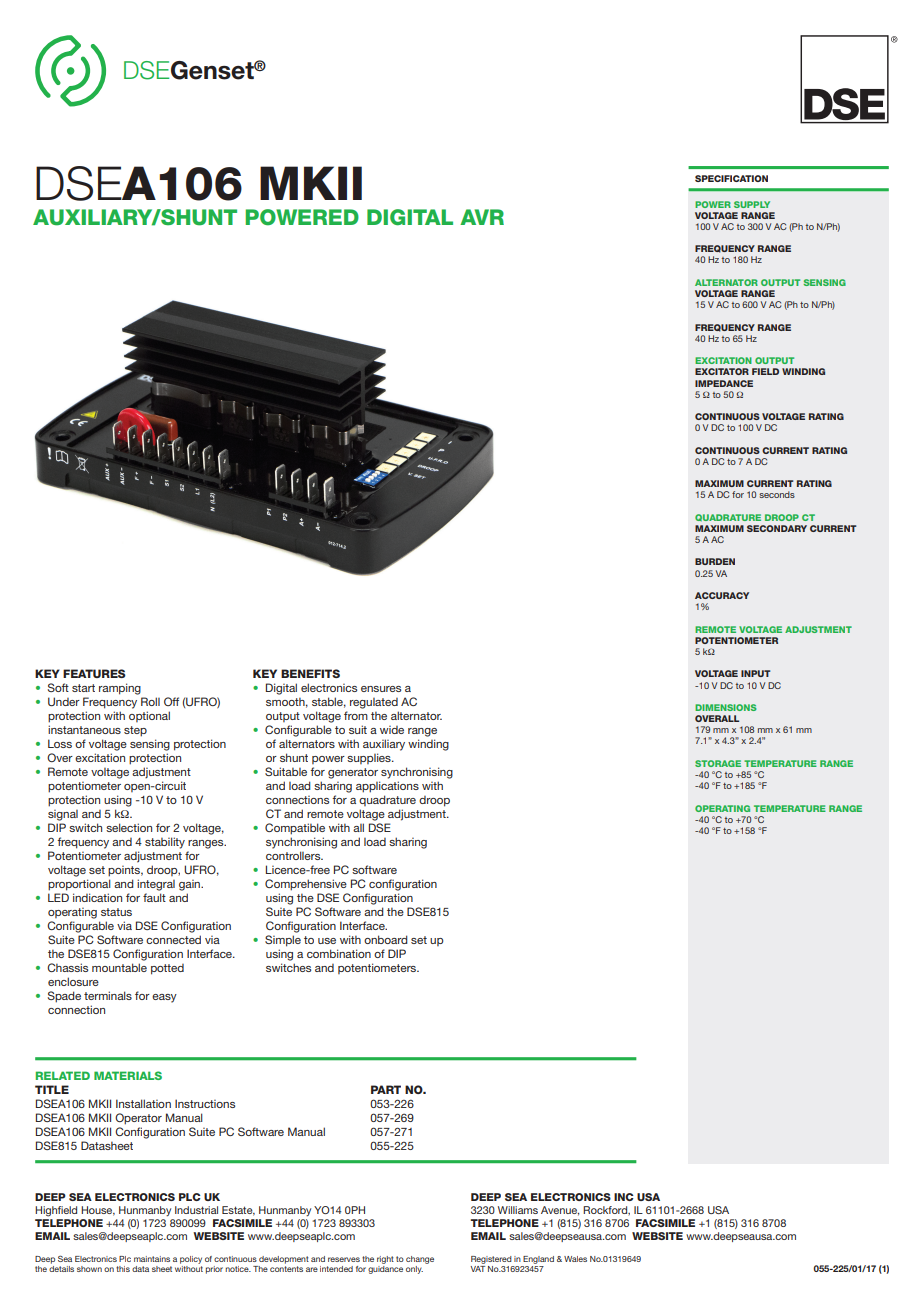 This document has width=924, height=1308. I want to click on INC, so click(624, 1197).
